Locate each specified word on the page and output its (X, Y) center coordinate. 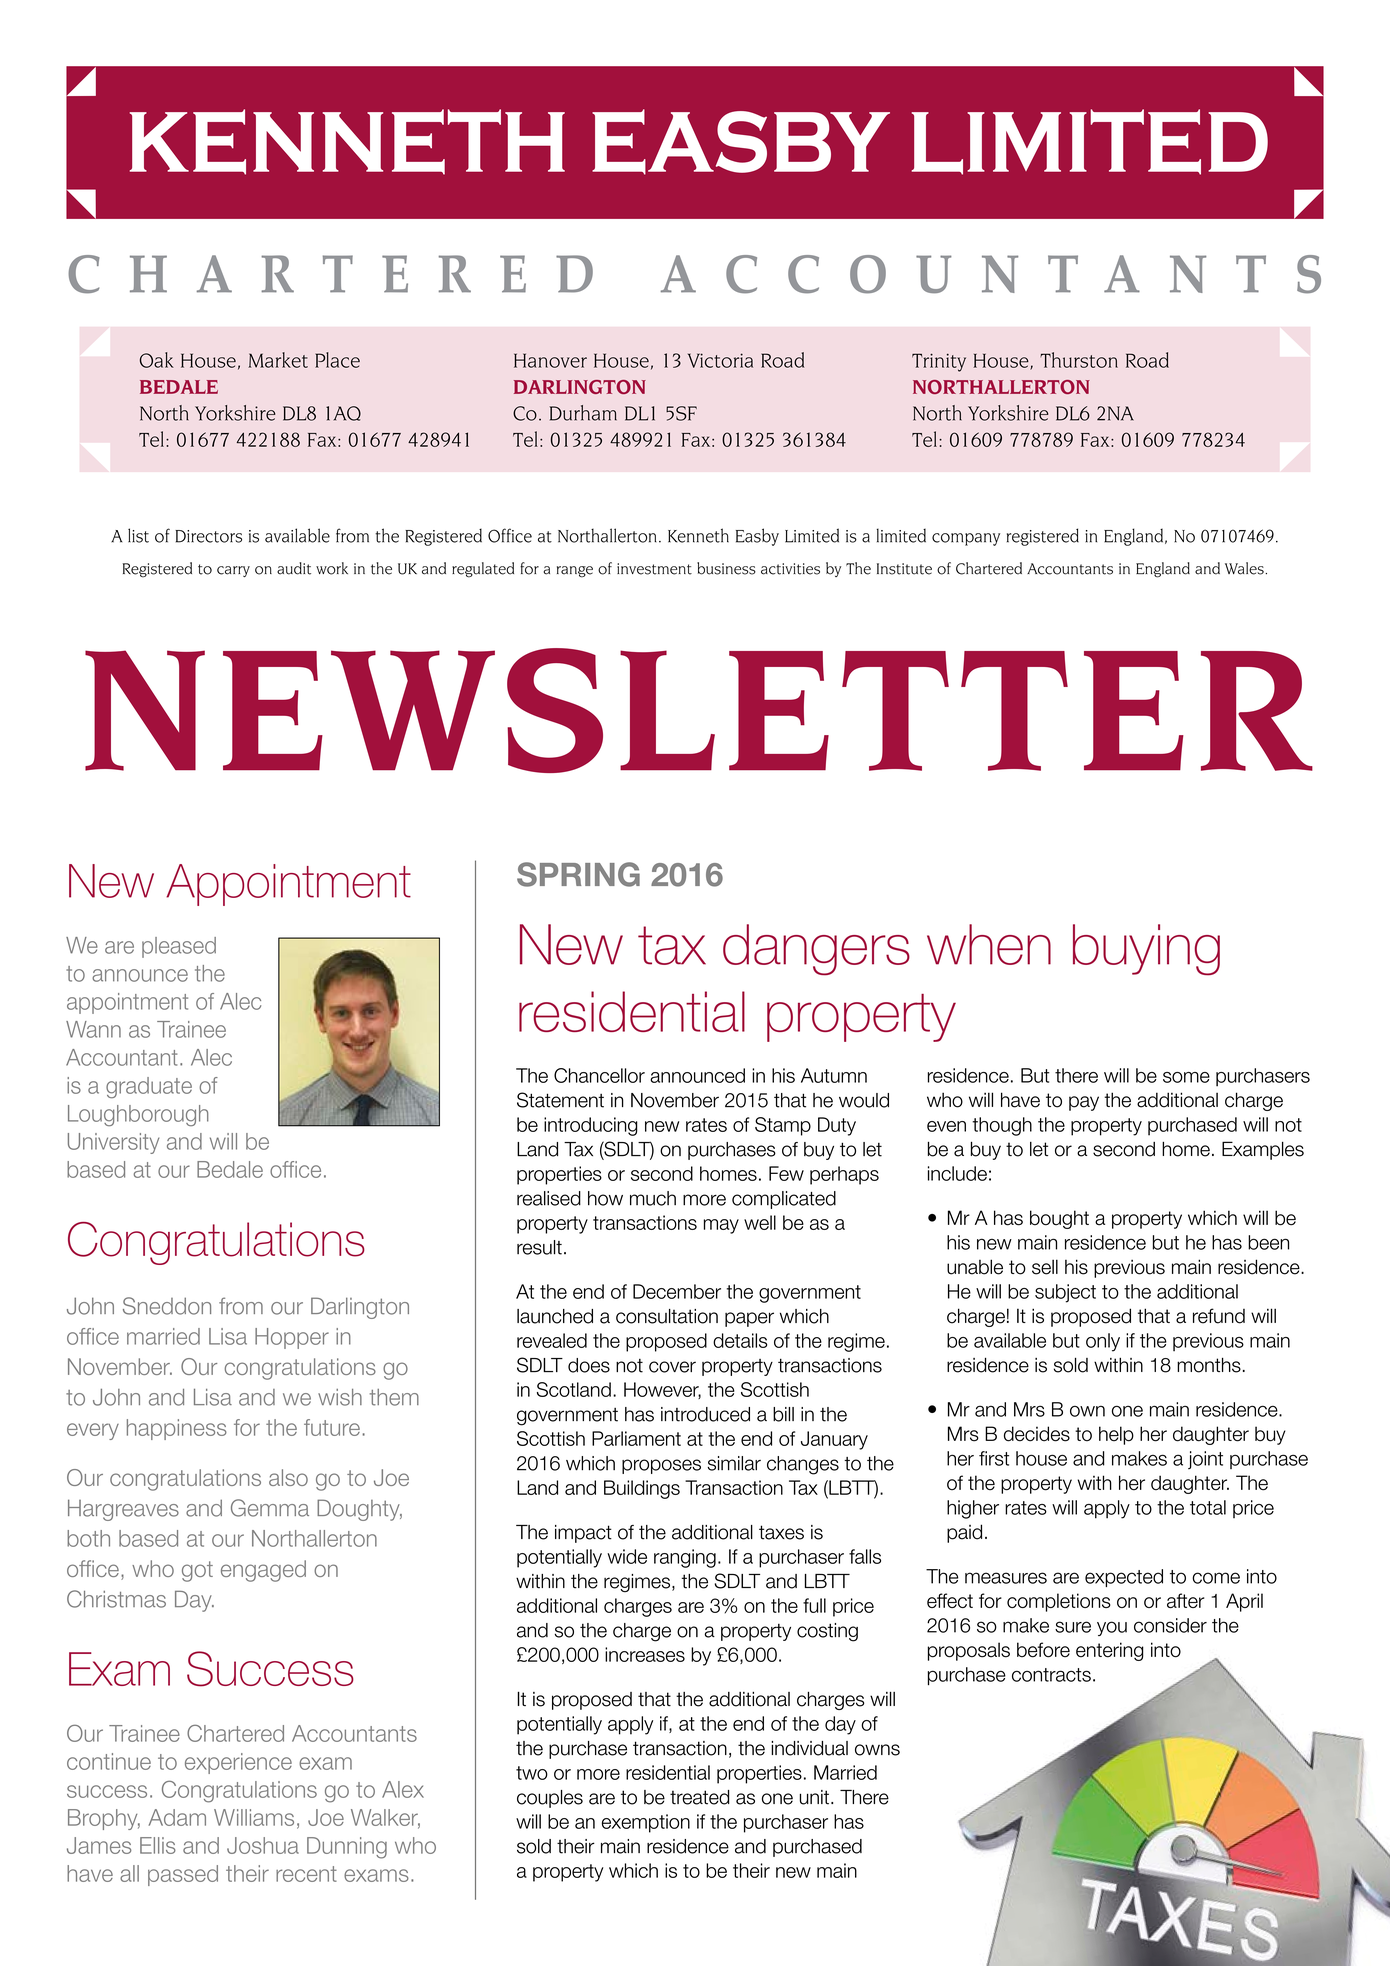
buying (1146, 950)
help (1116, 1435)
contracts (1051, 1675)
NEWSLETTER (699, 710)
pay (1084, 1103)
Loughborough (138, 1115)
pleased (179, 947)
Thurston (1079, 360)
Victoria (720, 360)
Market (278, 360)
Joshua (263, 1845)
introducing (591, 1126)
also (288, 1477)
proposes (661, 1466)
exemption (646, 1823)
